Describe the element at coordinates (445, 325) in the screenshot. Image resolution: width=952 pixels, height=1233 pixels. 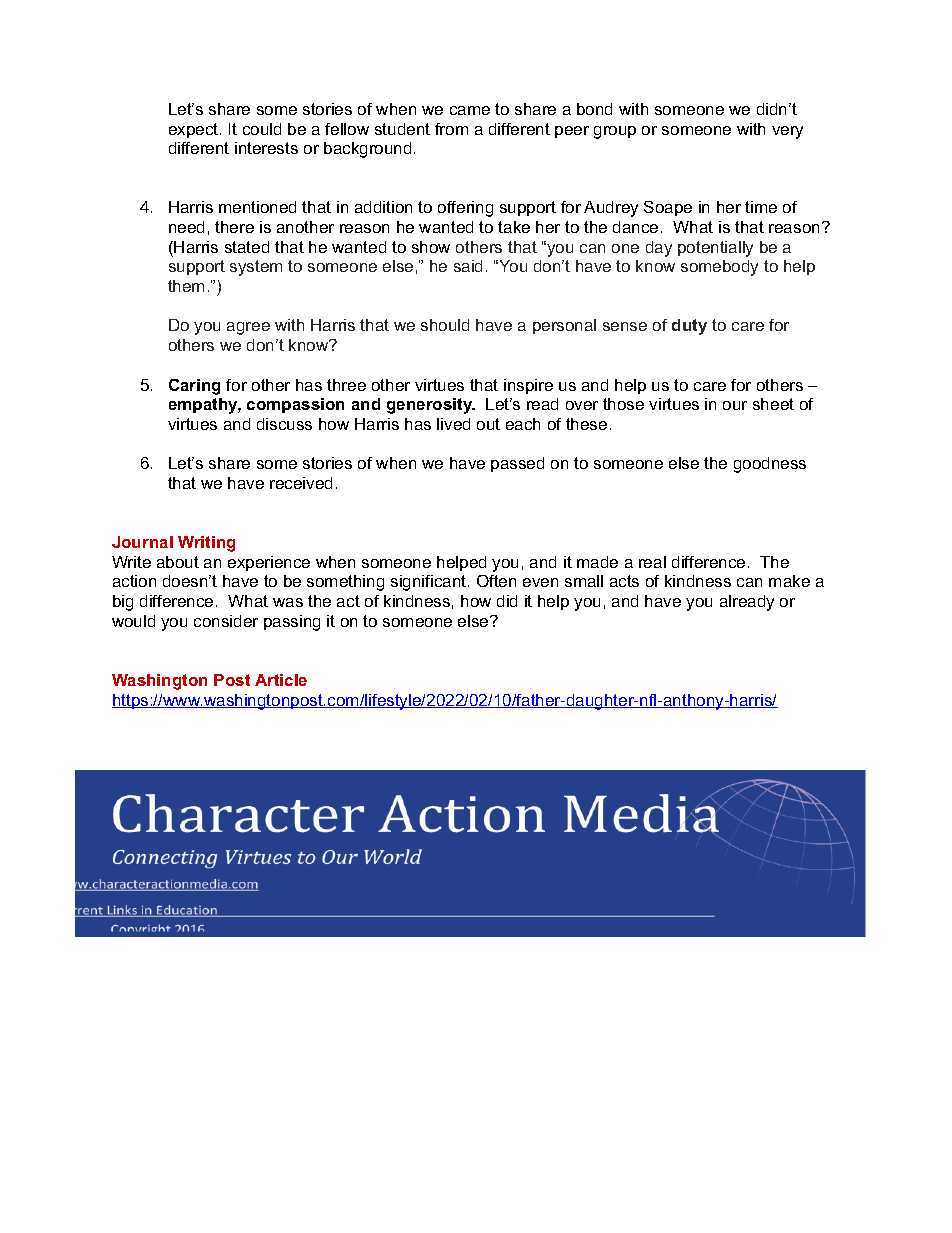
I see `should` at that location.
